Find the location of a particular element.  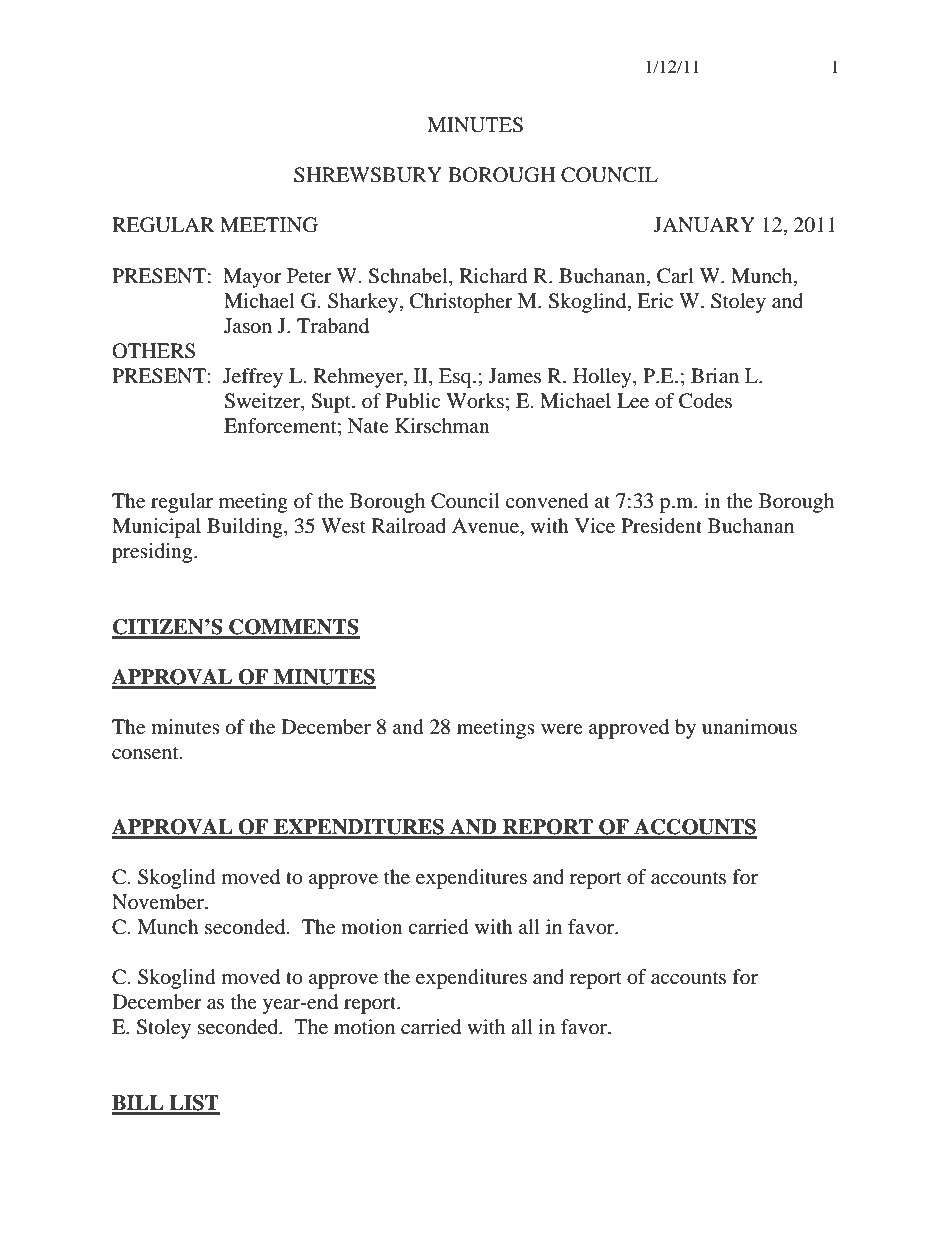

Railroad is located at coordinates (409, 525).
